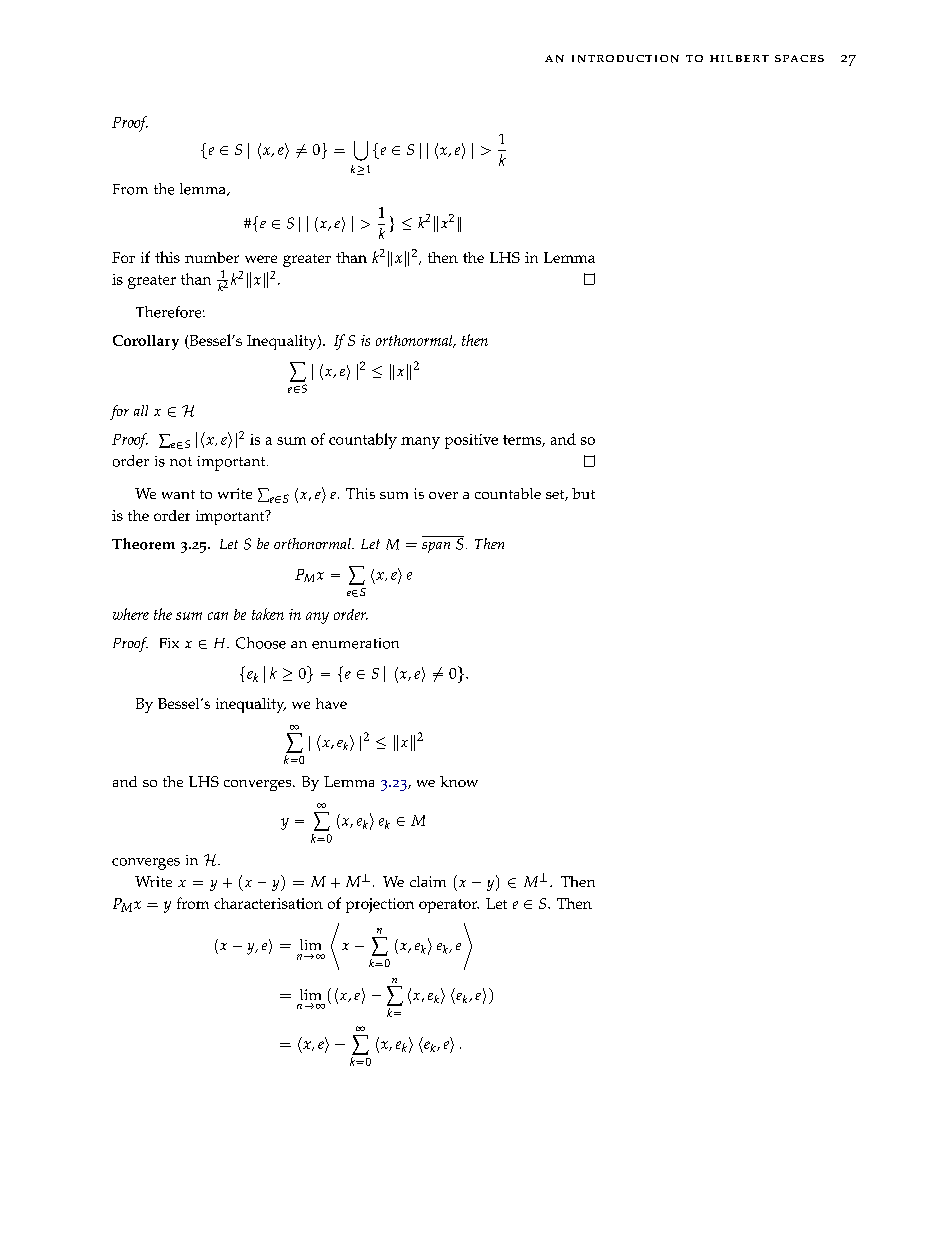 The image size is (952, 1233). Describe the element at coordinates (268, 903) in the document. I see `characterisation` at that location.
